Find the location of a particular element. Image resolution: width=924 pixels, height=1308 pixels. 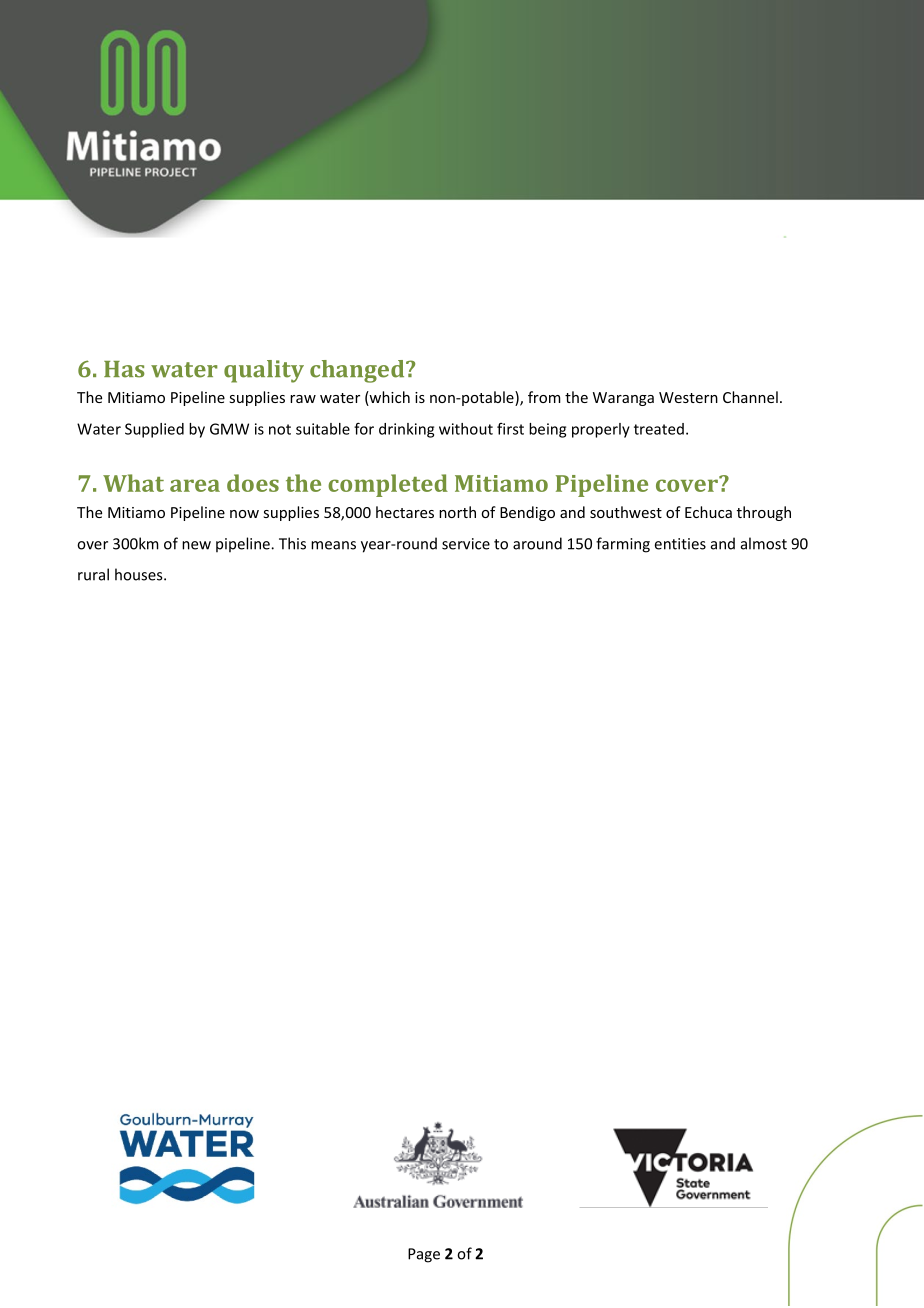

entities is located at coordinates (680, 544).
